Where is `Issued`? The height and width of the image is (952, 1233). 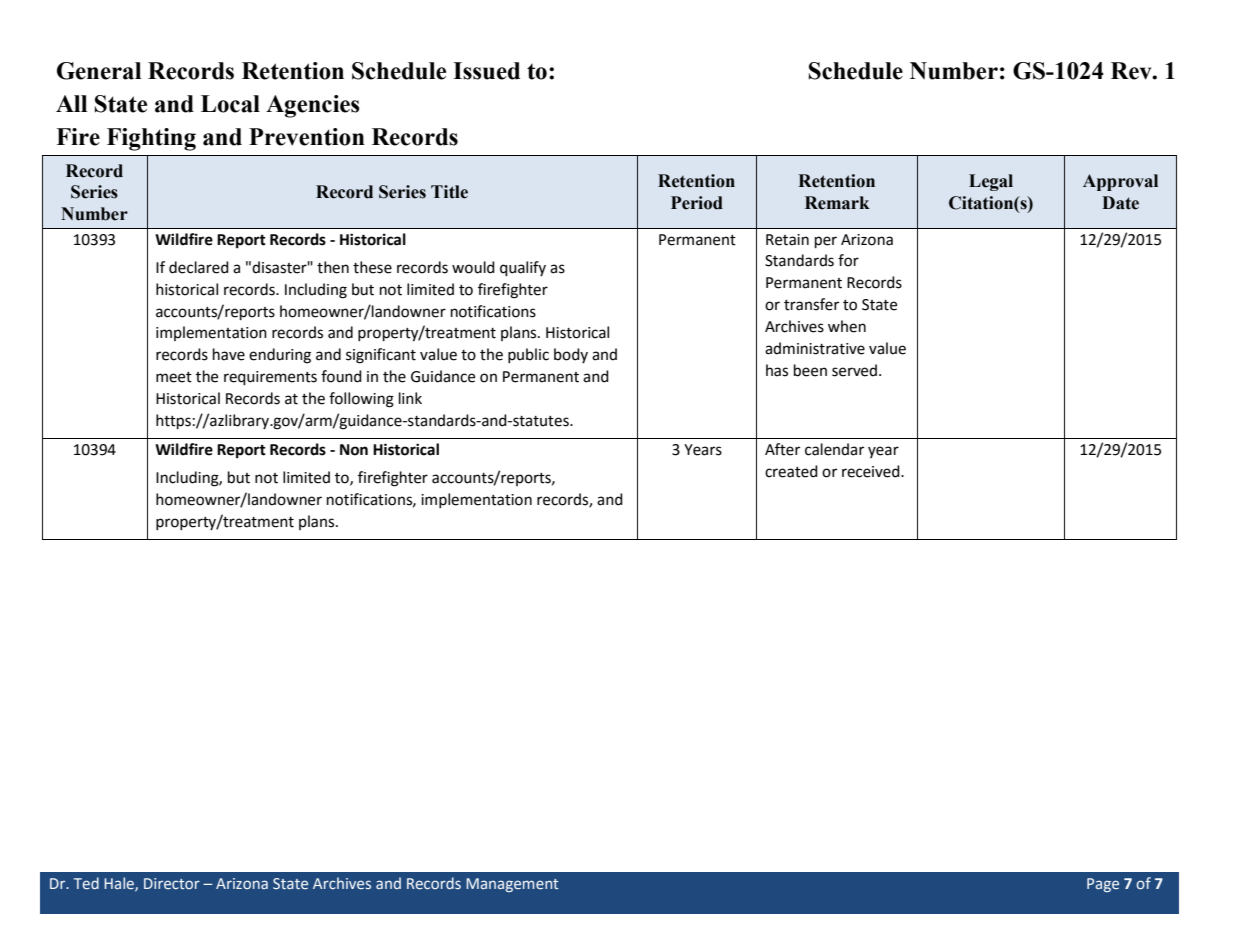 Issued is located at coordinates (486, 71).
